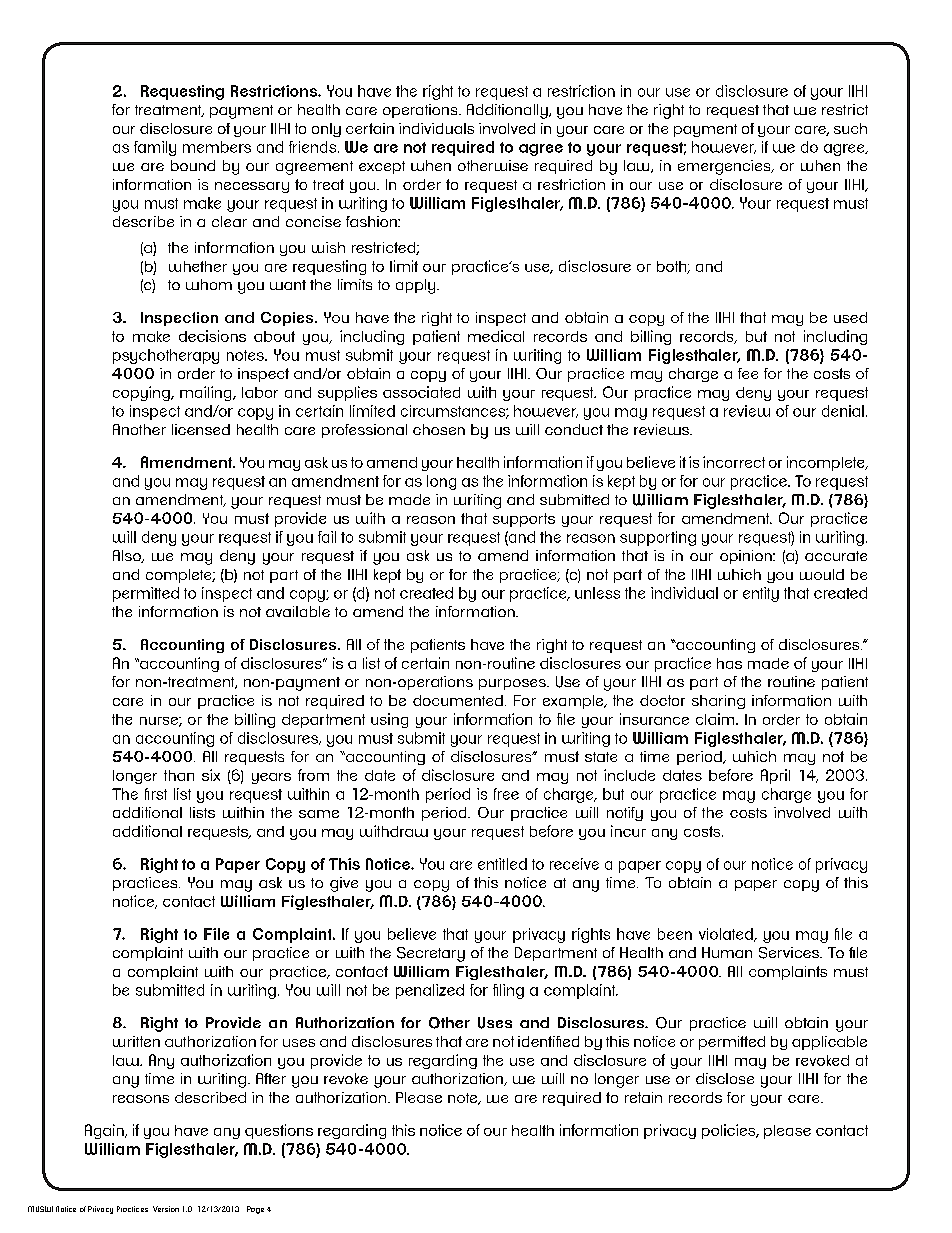  Describe the element at coordinates (775, 776) in the image. I see `April` at that location.
